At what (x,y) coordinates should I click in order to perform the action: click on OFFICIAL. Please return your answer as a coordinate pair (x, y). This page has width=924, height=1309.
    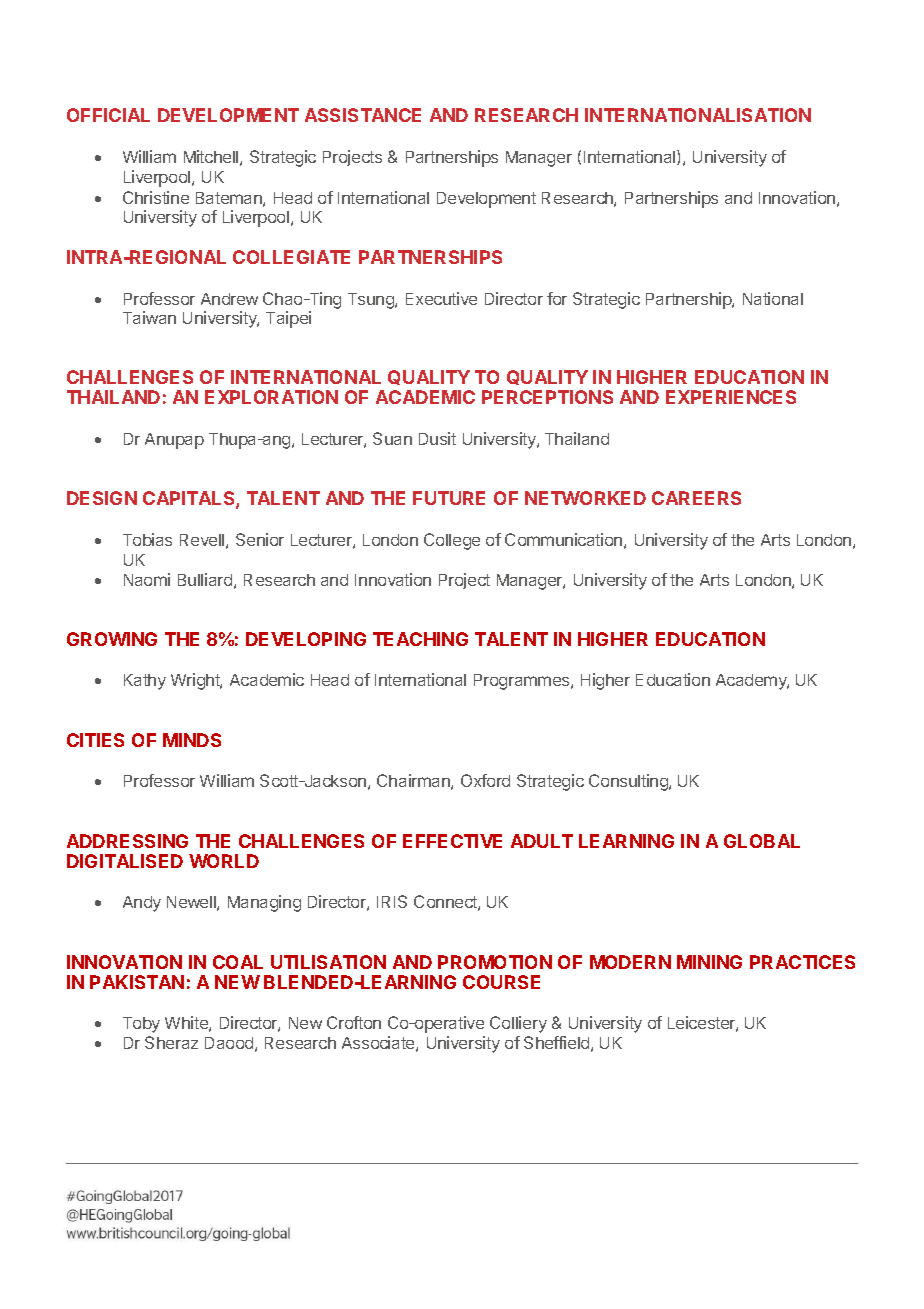
    Looking at the image, I should click on (108, 115).
